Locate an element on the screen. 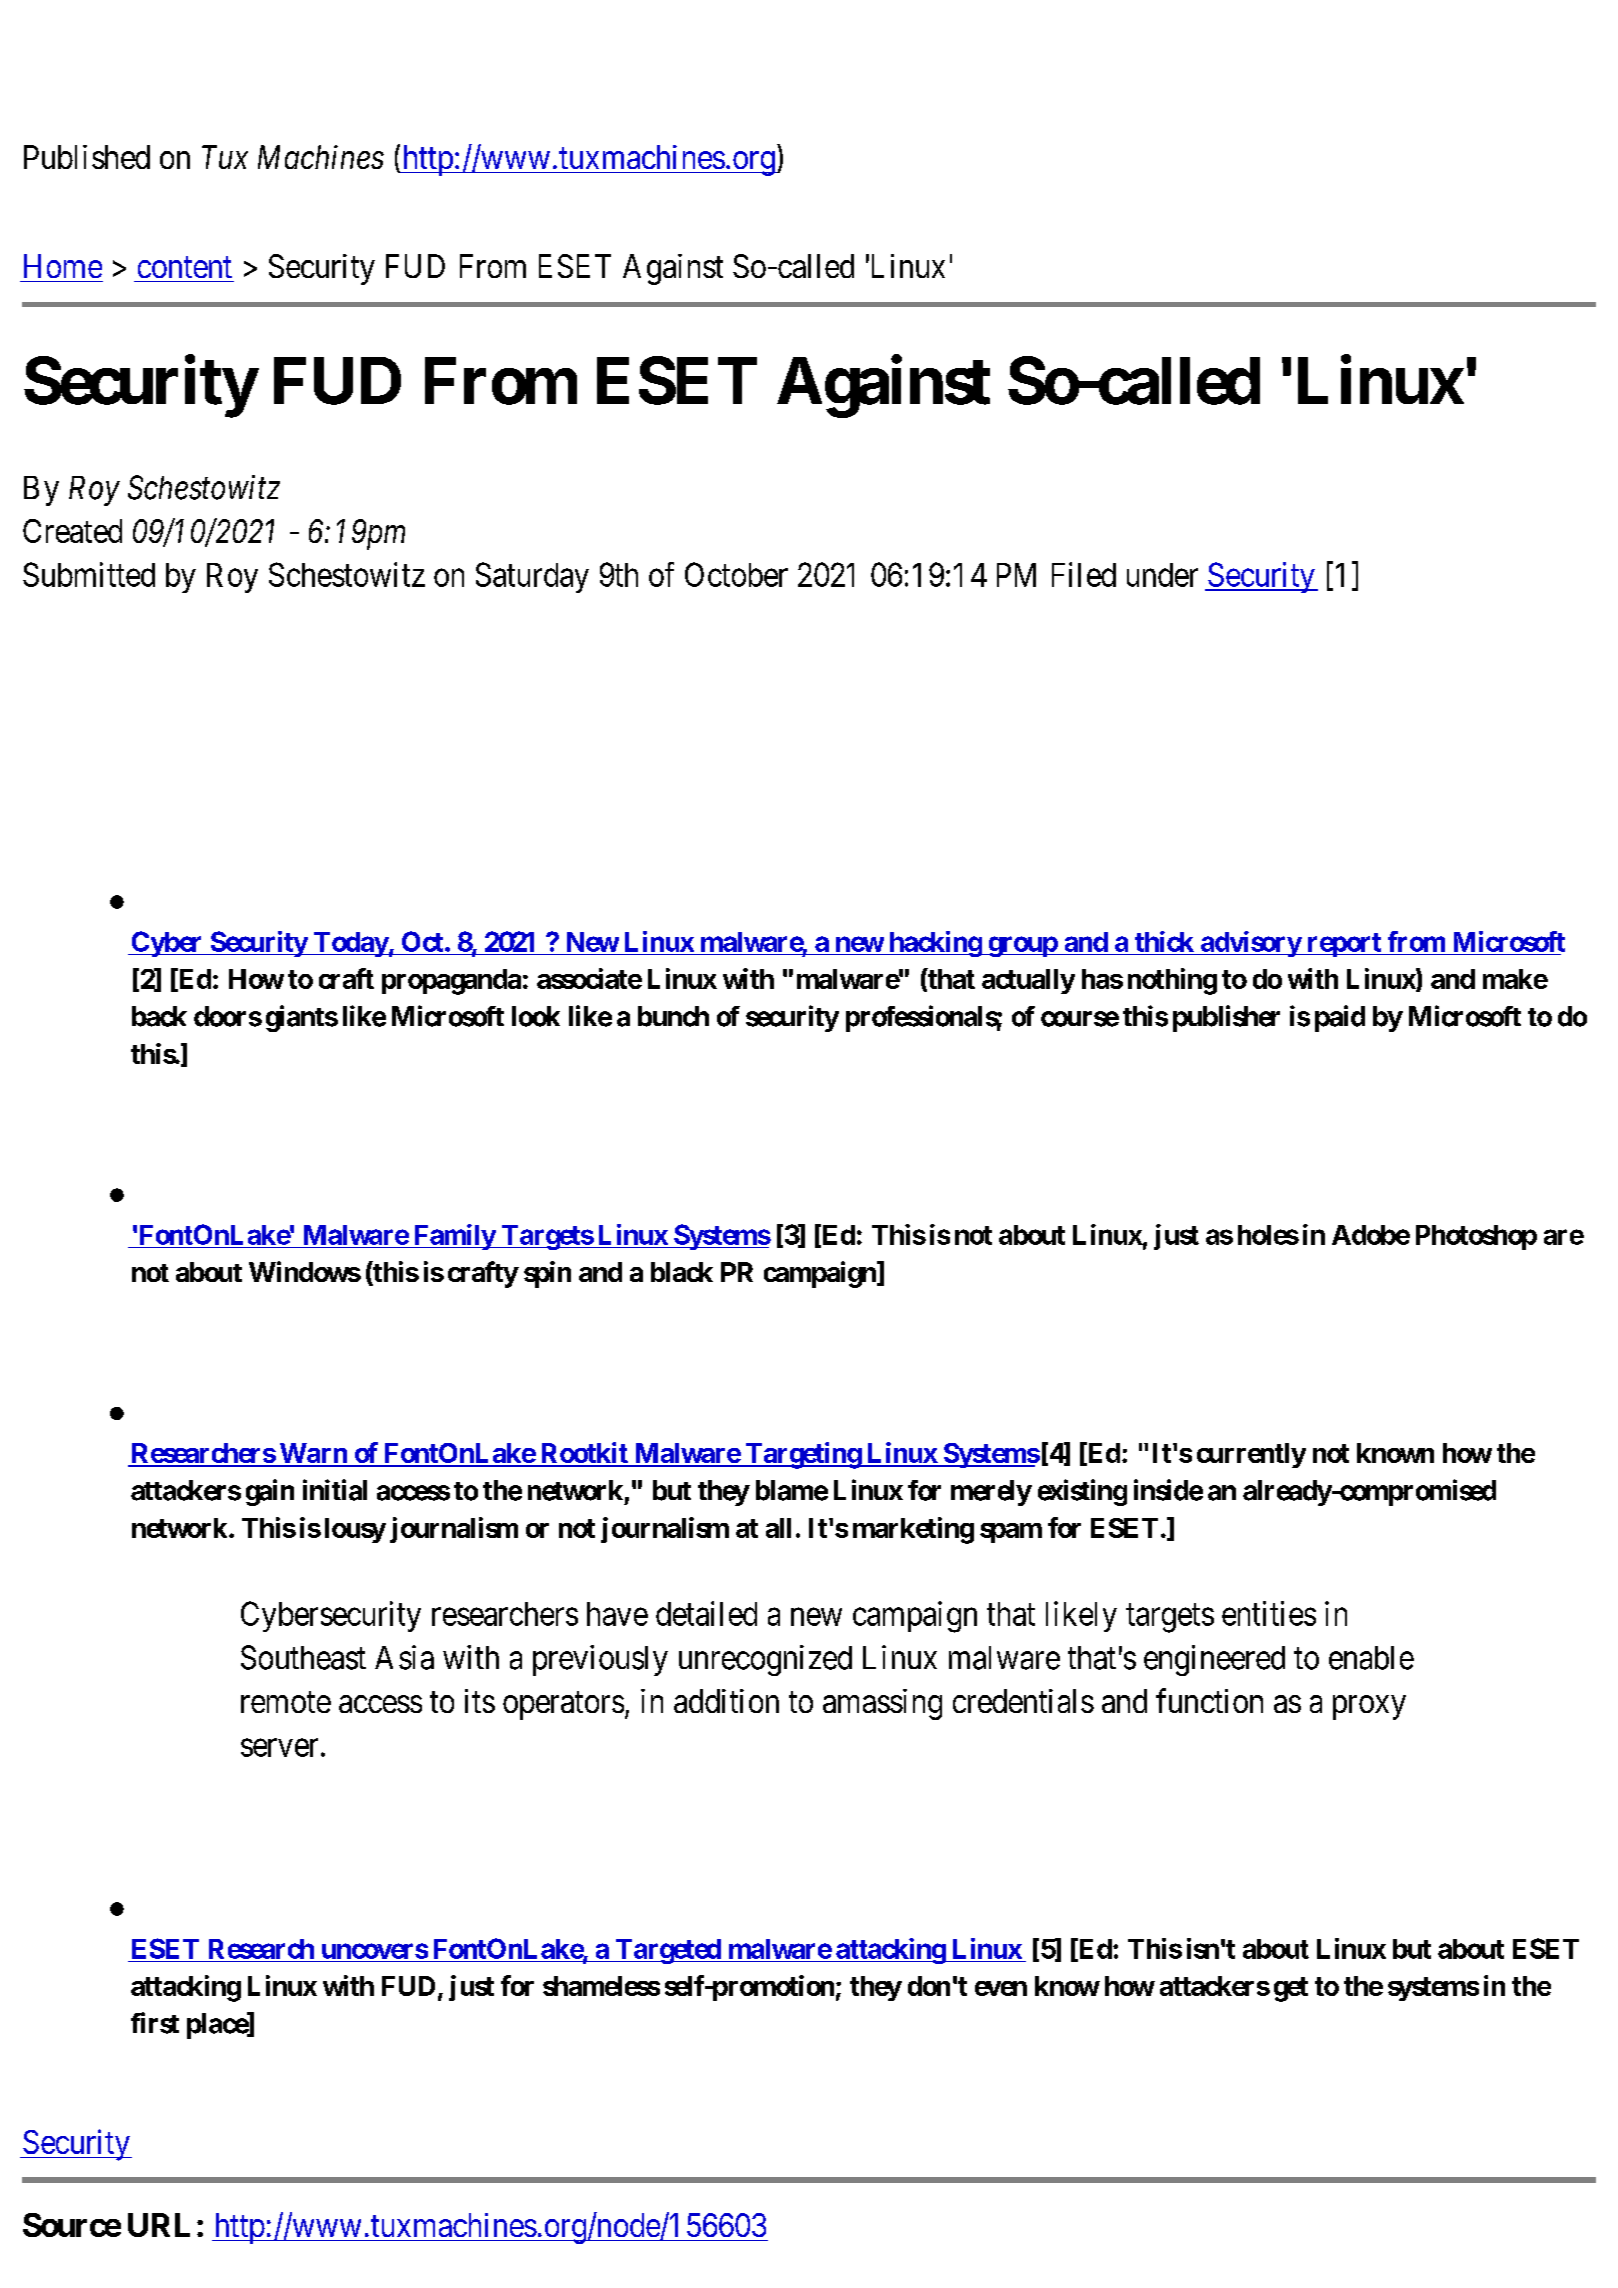  under is located at coordinates (1162, 575).
